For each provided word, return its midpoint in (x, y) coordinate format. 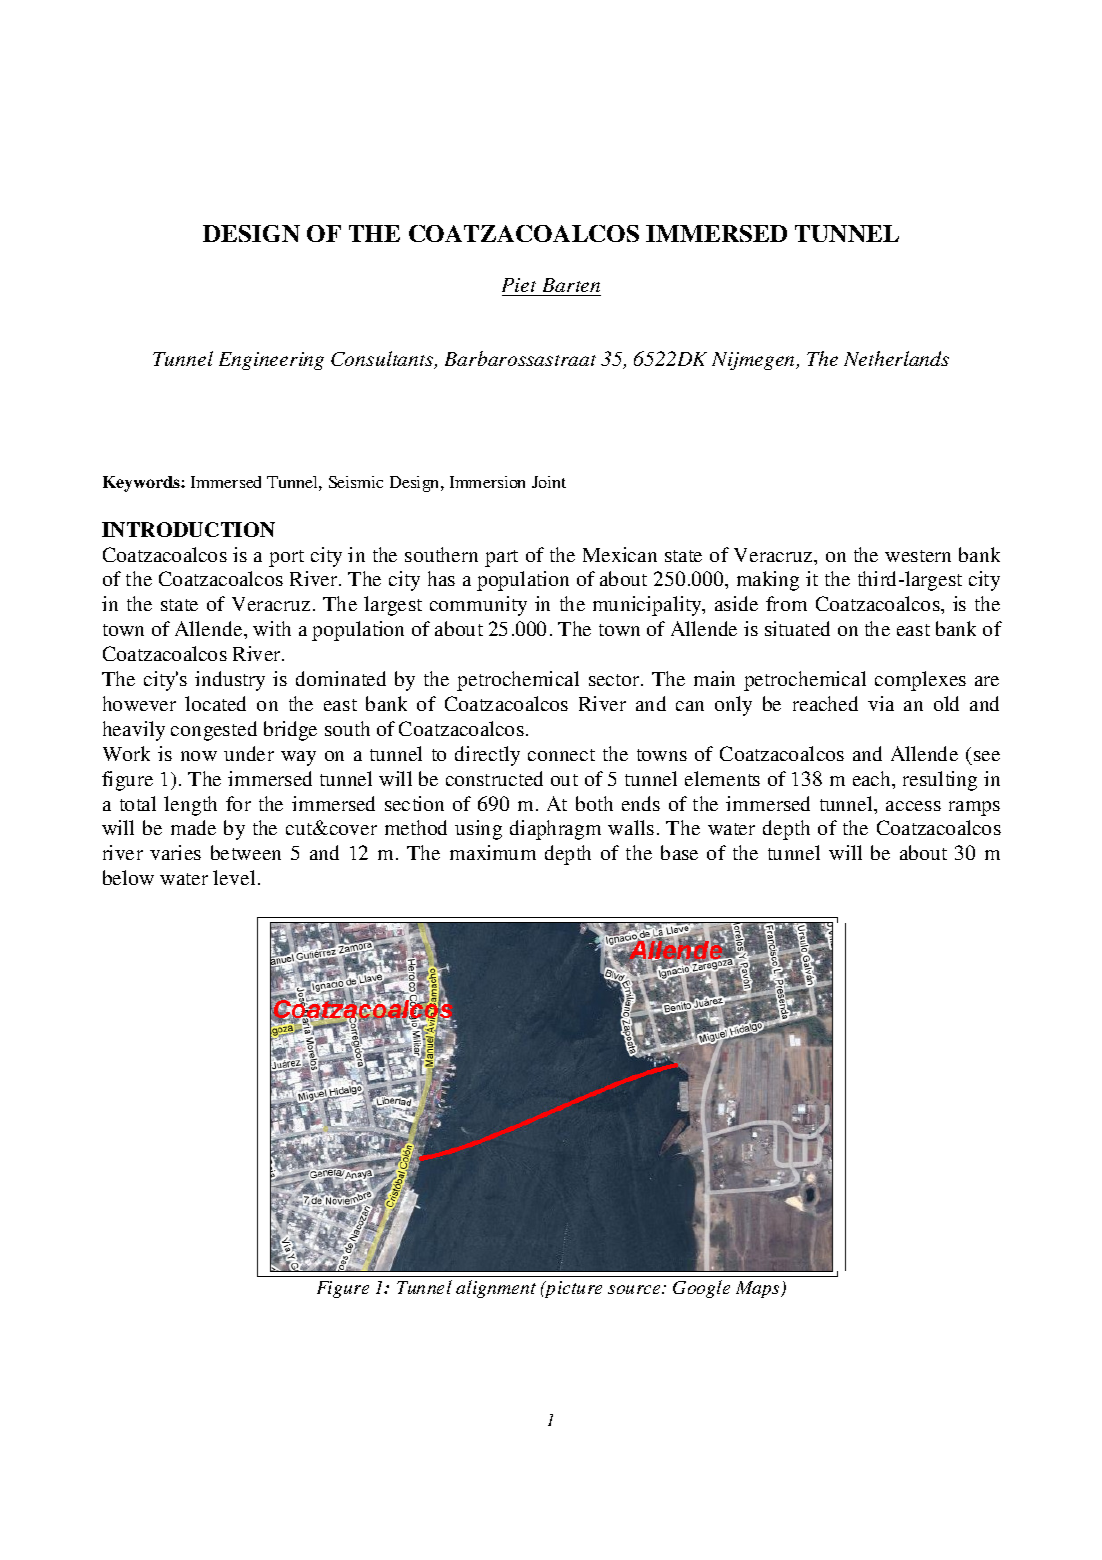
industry (230, 681)
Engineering (271, 361)
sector (615, 680)
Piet (519, 285)
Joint (549, 482)
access (913, 806)
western (918, 556)
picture (572, 1289)
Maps (759, 1289)
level (234, 877)
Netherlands (896, 358)
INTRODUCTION (188, 529)
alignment (496, 1289)
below (128, 877)
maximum (493, 852)
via (881, 703)
